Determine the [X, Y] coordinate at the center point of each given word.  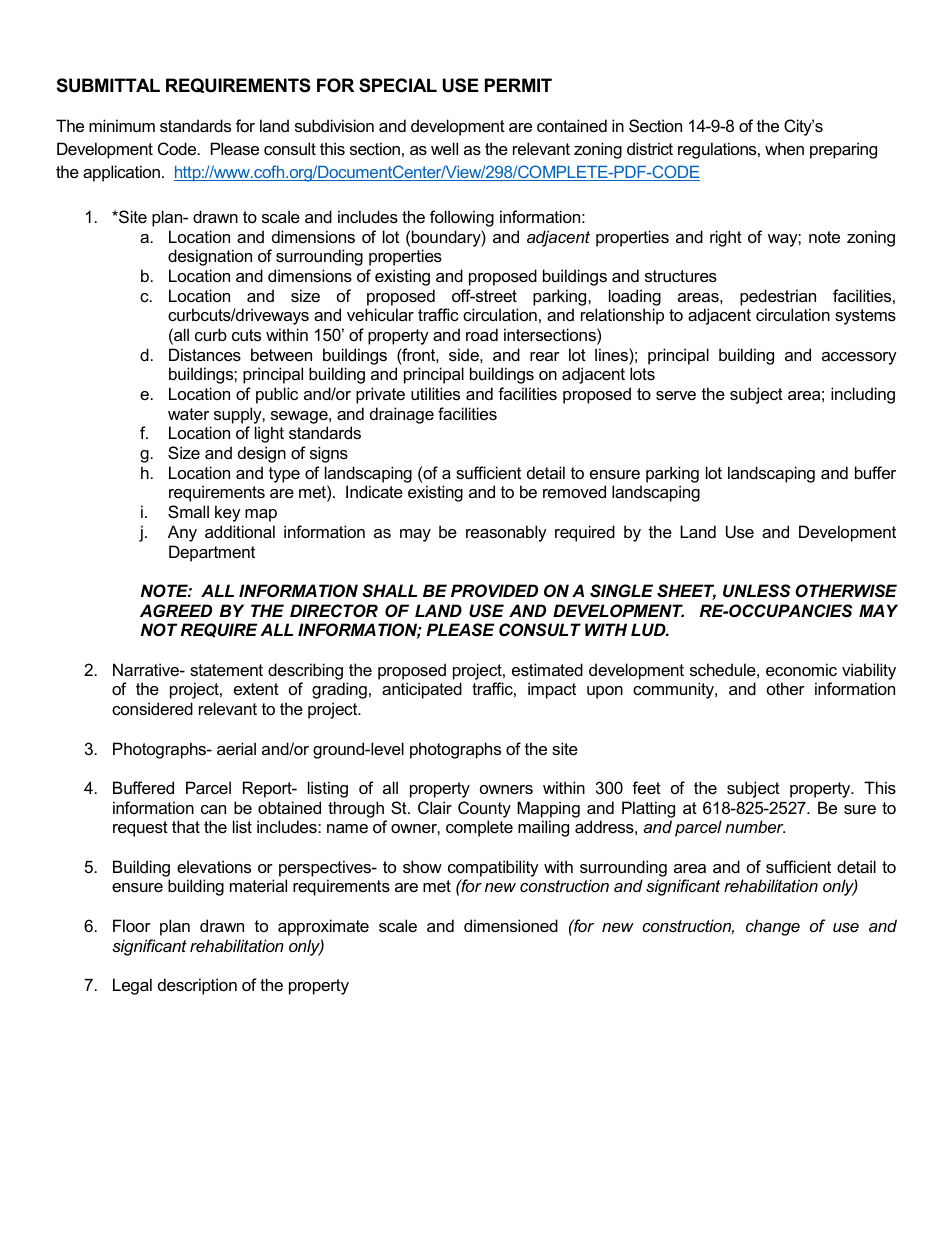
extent [256, 689]
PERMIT [518, 85]
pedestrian [778, 297]
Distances [205, 354]
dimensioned [511, 925]
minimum [122, 125]
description [197, 986]
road [482, 334]
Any [182, 533]
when [784, 148]
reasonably [506, 533]
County [484, 809]
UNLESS [757, 590]
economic [801, 669]
